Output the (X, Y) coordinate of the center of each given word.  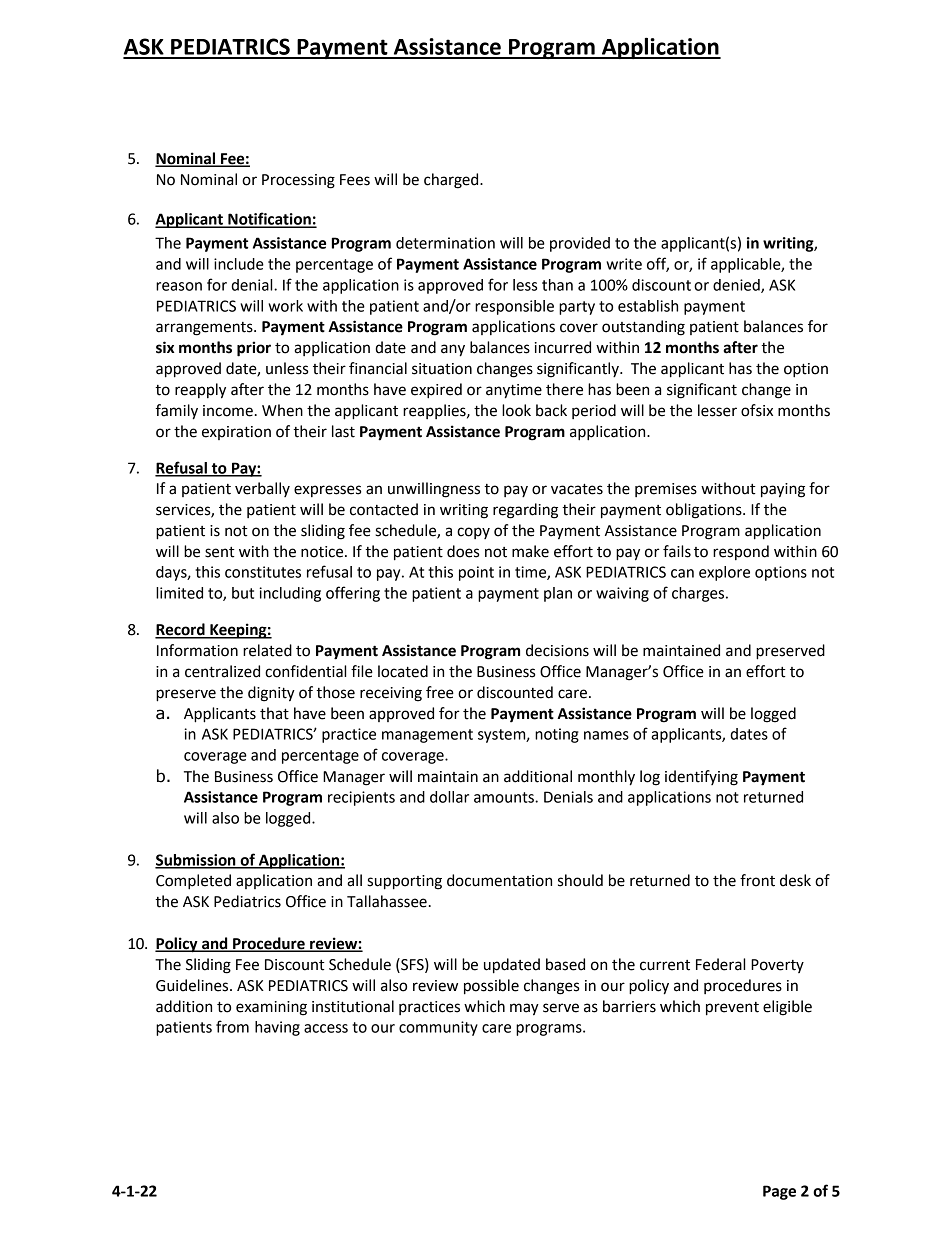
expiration (236, 433)
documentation (499, 880)
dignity (271, 694)
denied (737, 286)
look (516, 410)
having (277, 1028)
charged (452, 181)
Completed (193, 882)
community (438, 1028)
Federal (720, 964)
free (440, 692)
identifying (701, 778)
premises (666, 490)
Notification (269, 219)
